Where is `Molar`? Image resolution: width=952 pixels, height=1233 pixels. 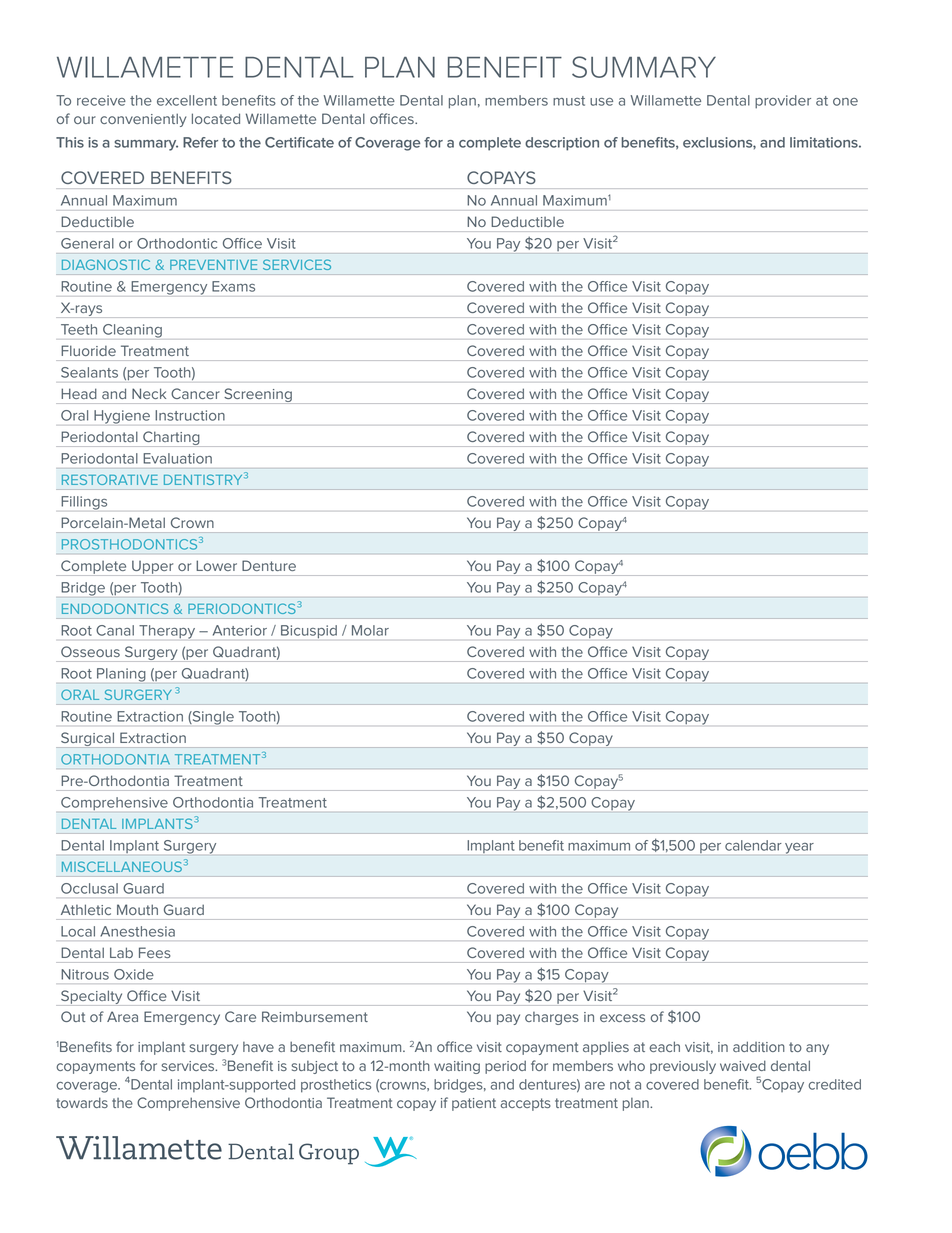 Molar is located at coordinates (370, 630).
